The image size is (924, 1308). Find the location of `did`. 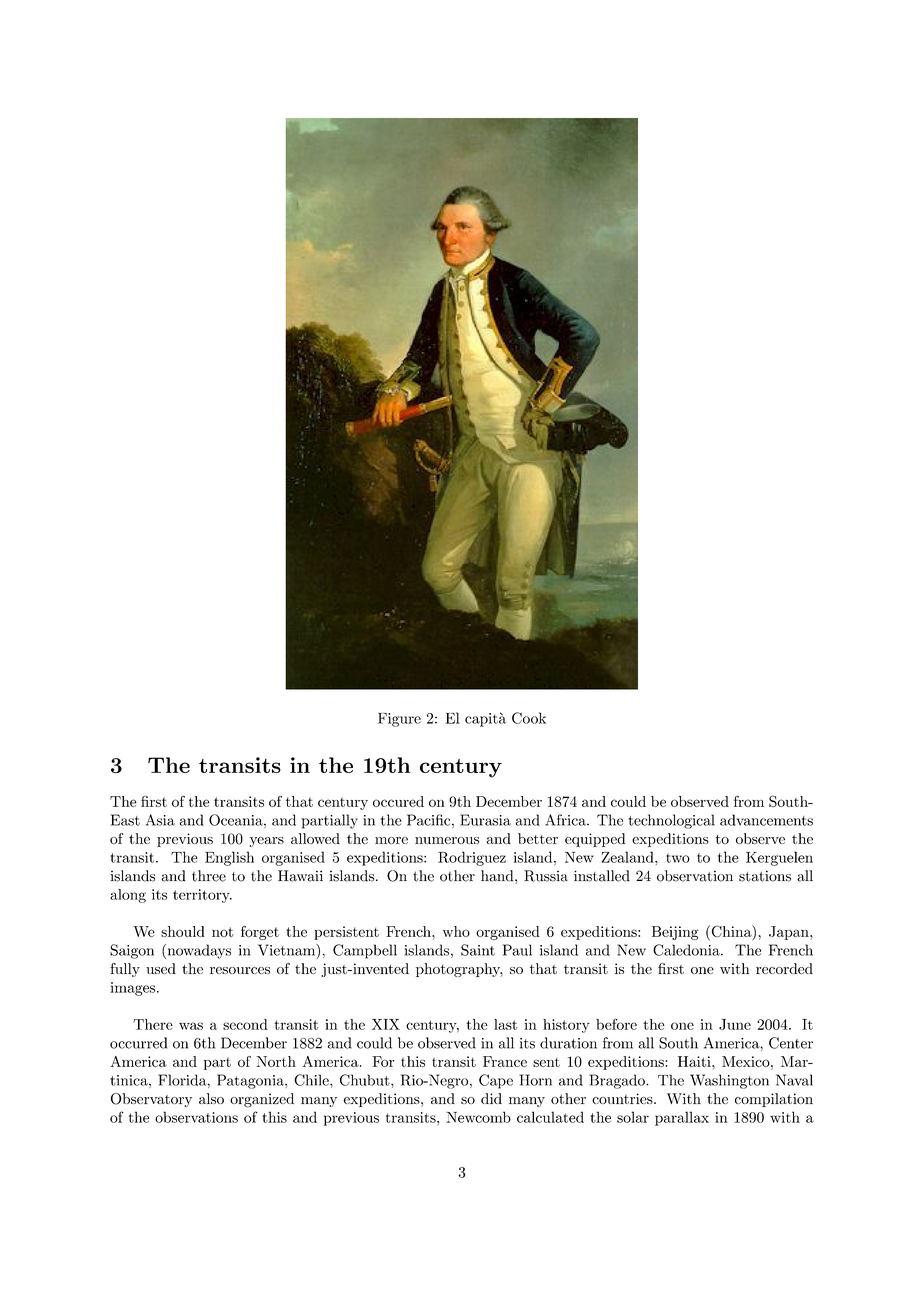

did is located at coordinates (491, 1098).
